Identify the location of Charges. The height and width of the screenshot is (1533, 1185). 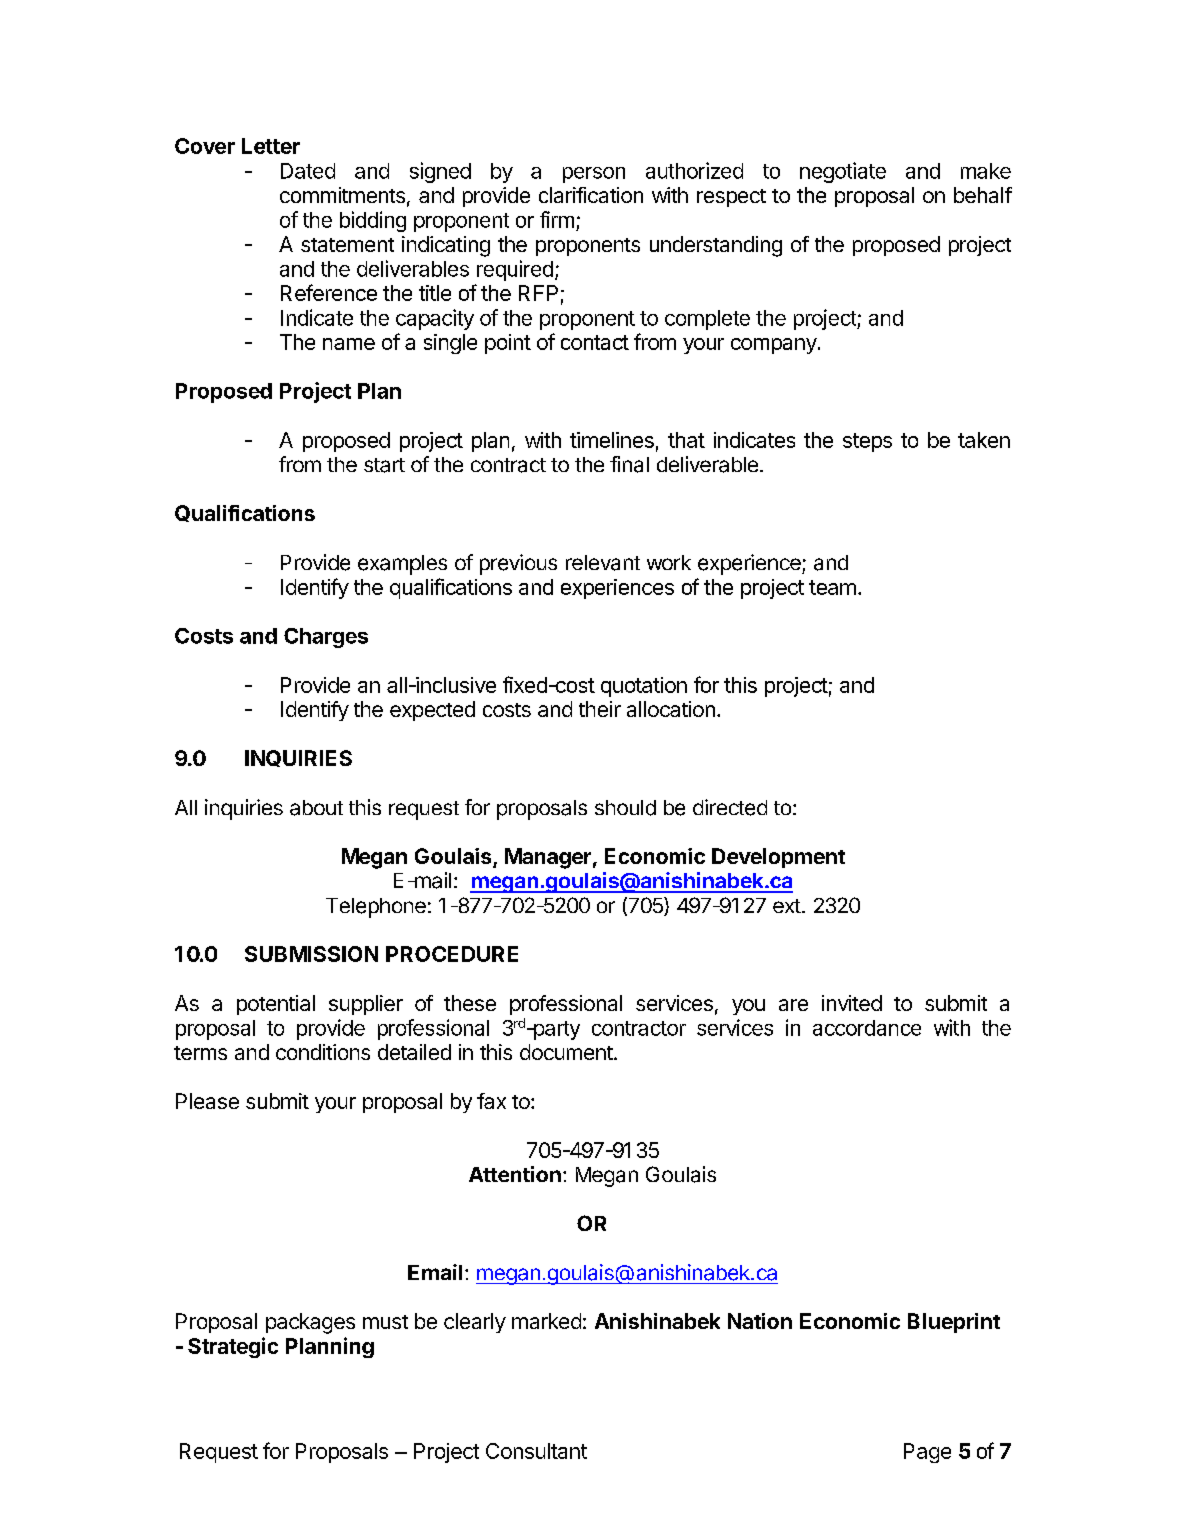
(326, 638).
